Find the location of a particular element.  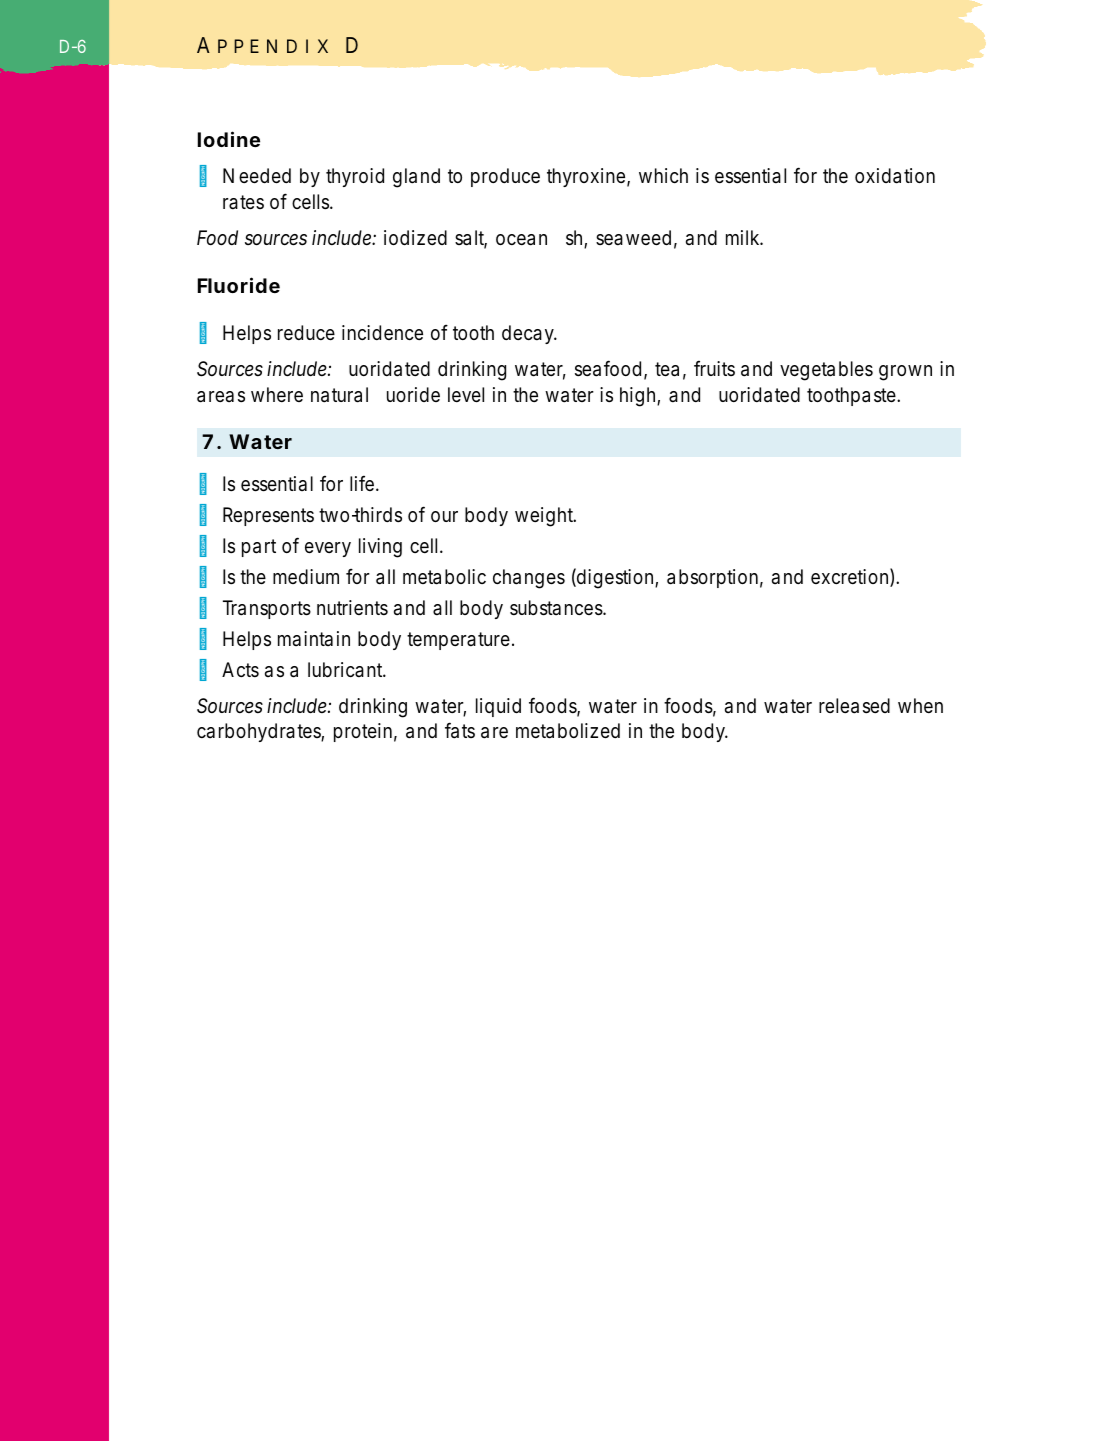

excretion is located at coordinates (852, 577).
